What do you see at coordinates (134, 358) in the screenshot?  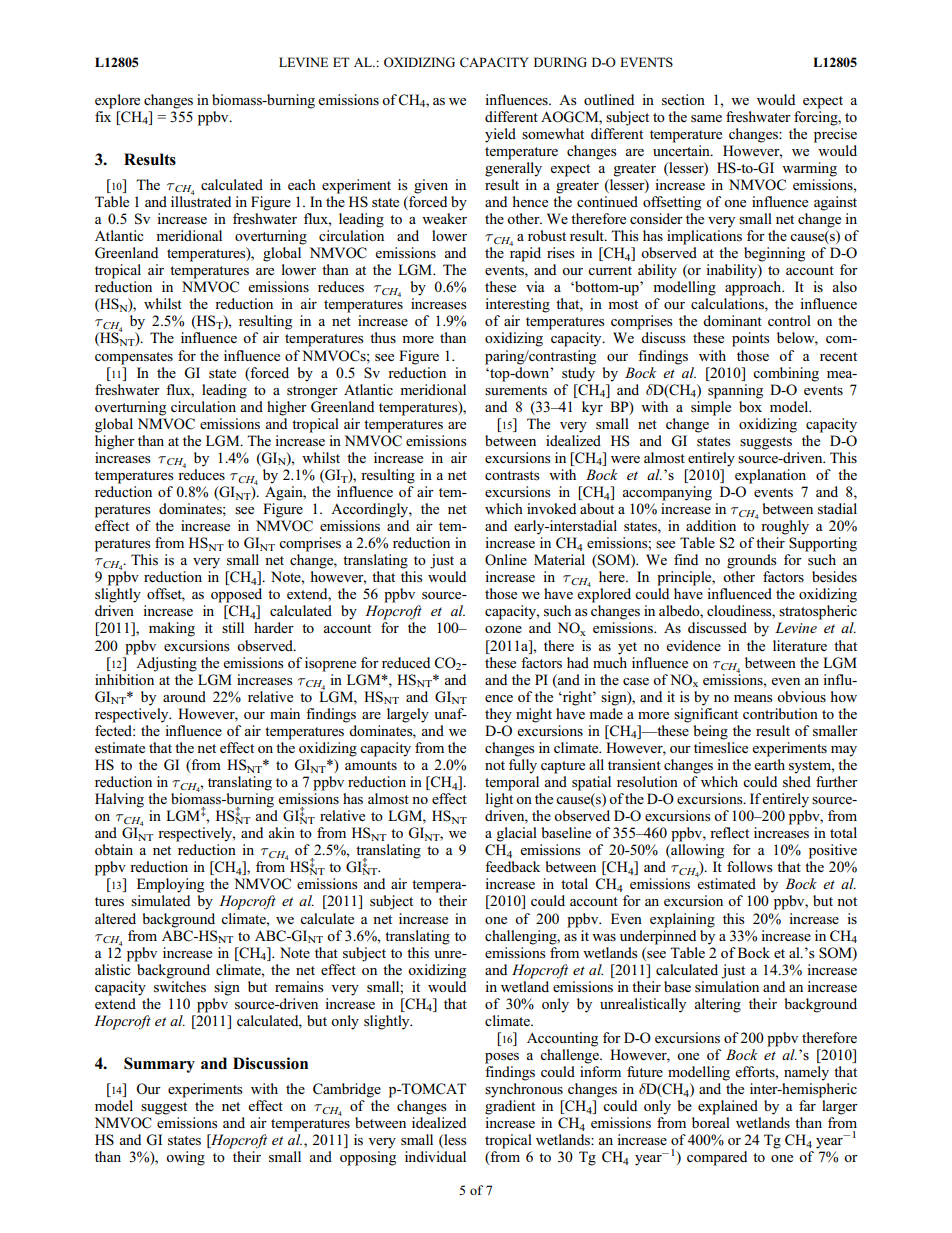 I see `compensates` at bounding box center [134, 358].
